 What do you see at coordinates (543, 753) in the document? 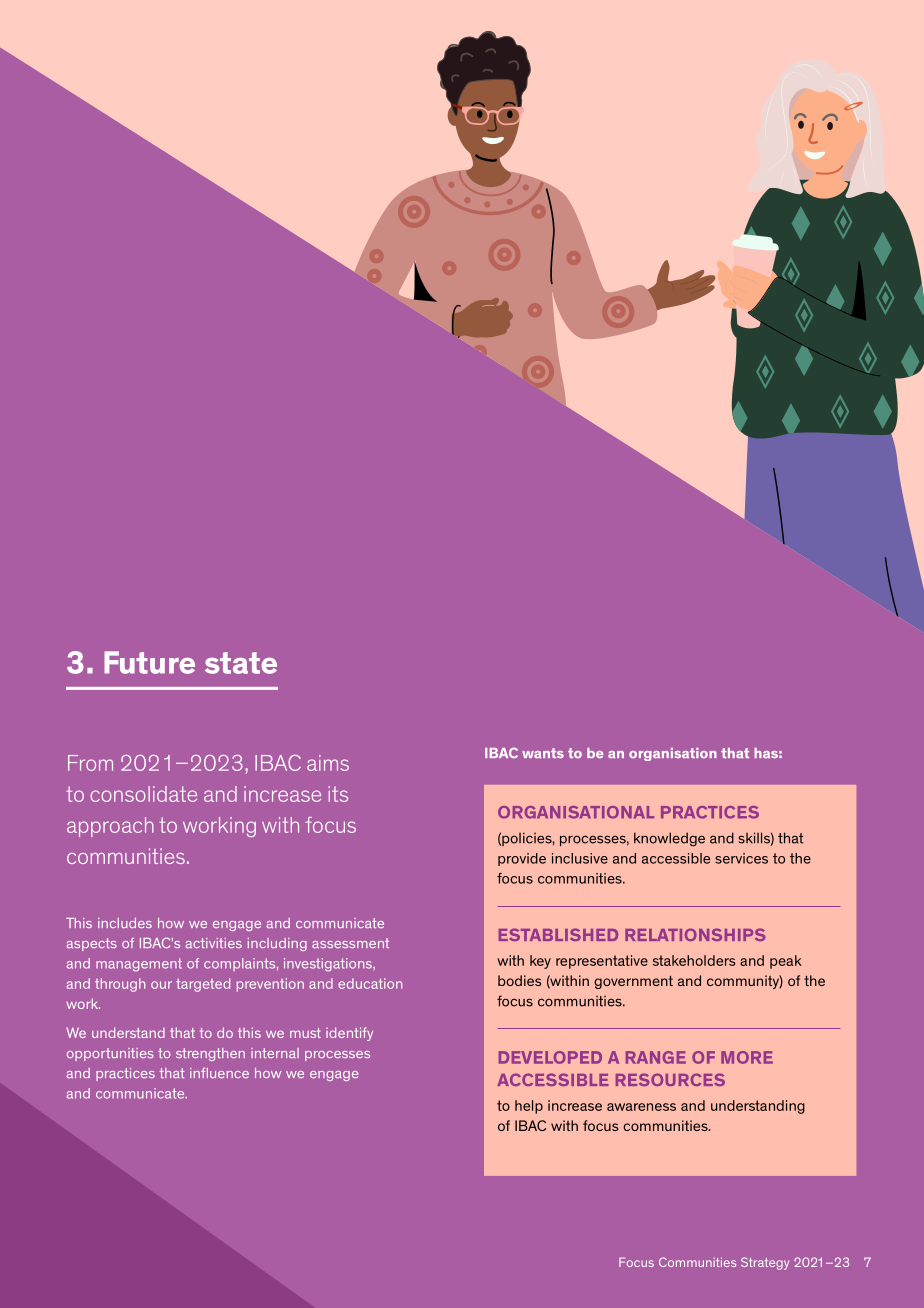
I see `wants` at bounding box center [543, 753].
